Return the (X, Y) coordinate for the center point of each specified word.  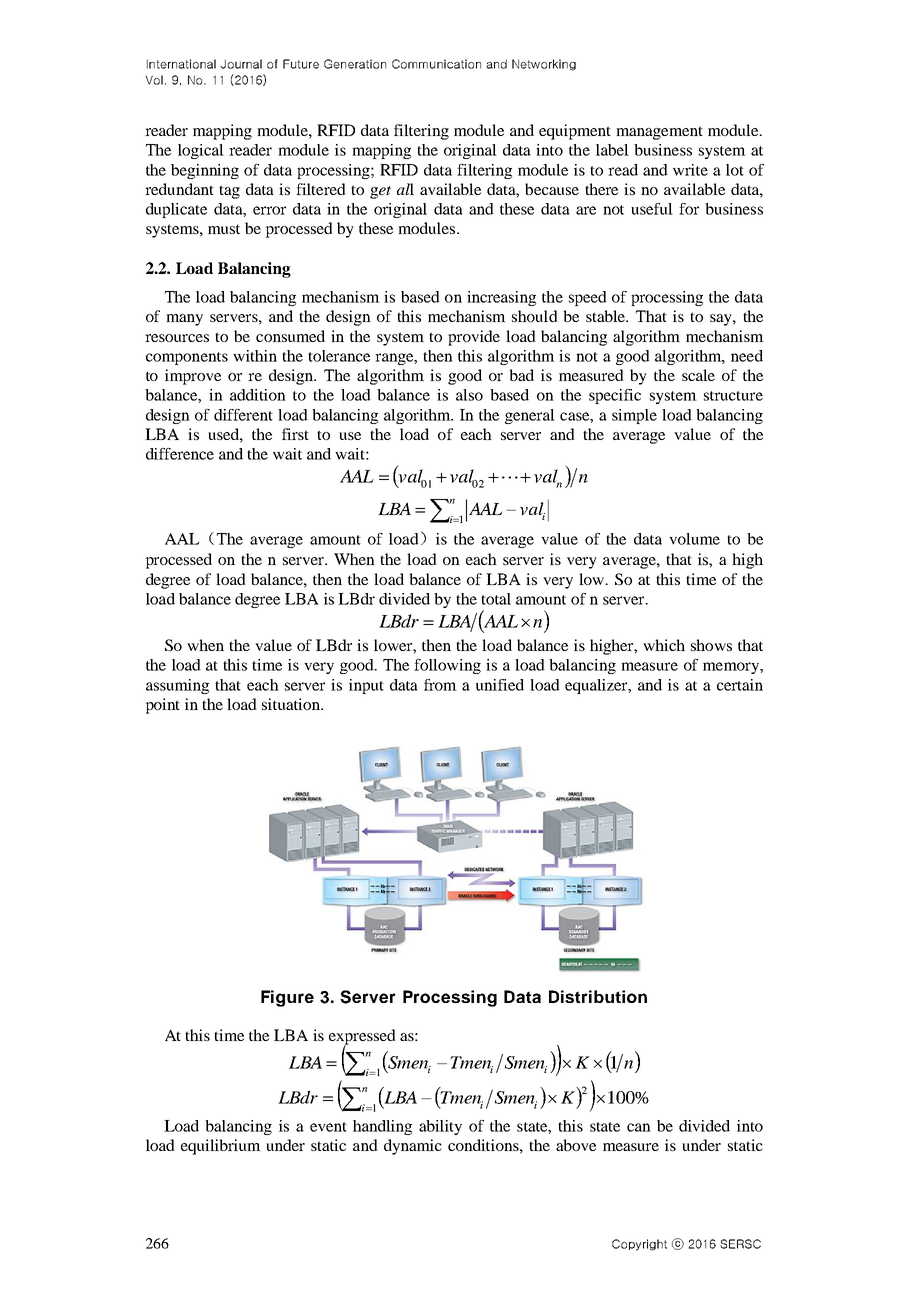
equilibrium (221, 1147)
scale (698, 375)
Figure (287, 998)
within (255, 356)
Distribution (598, 996)
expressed (362, 1038)
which (664, 645)
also (469, 395)
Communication (436, 64)
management (659, 133)
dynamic (413, 1147)
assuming (177, 686)
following (447, 666)
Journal (241, 64)
